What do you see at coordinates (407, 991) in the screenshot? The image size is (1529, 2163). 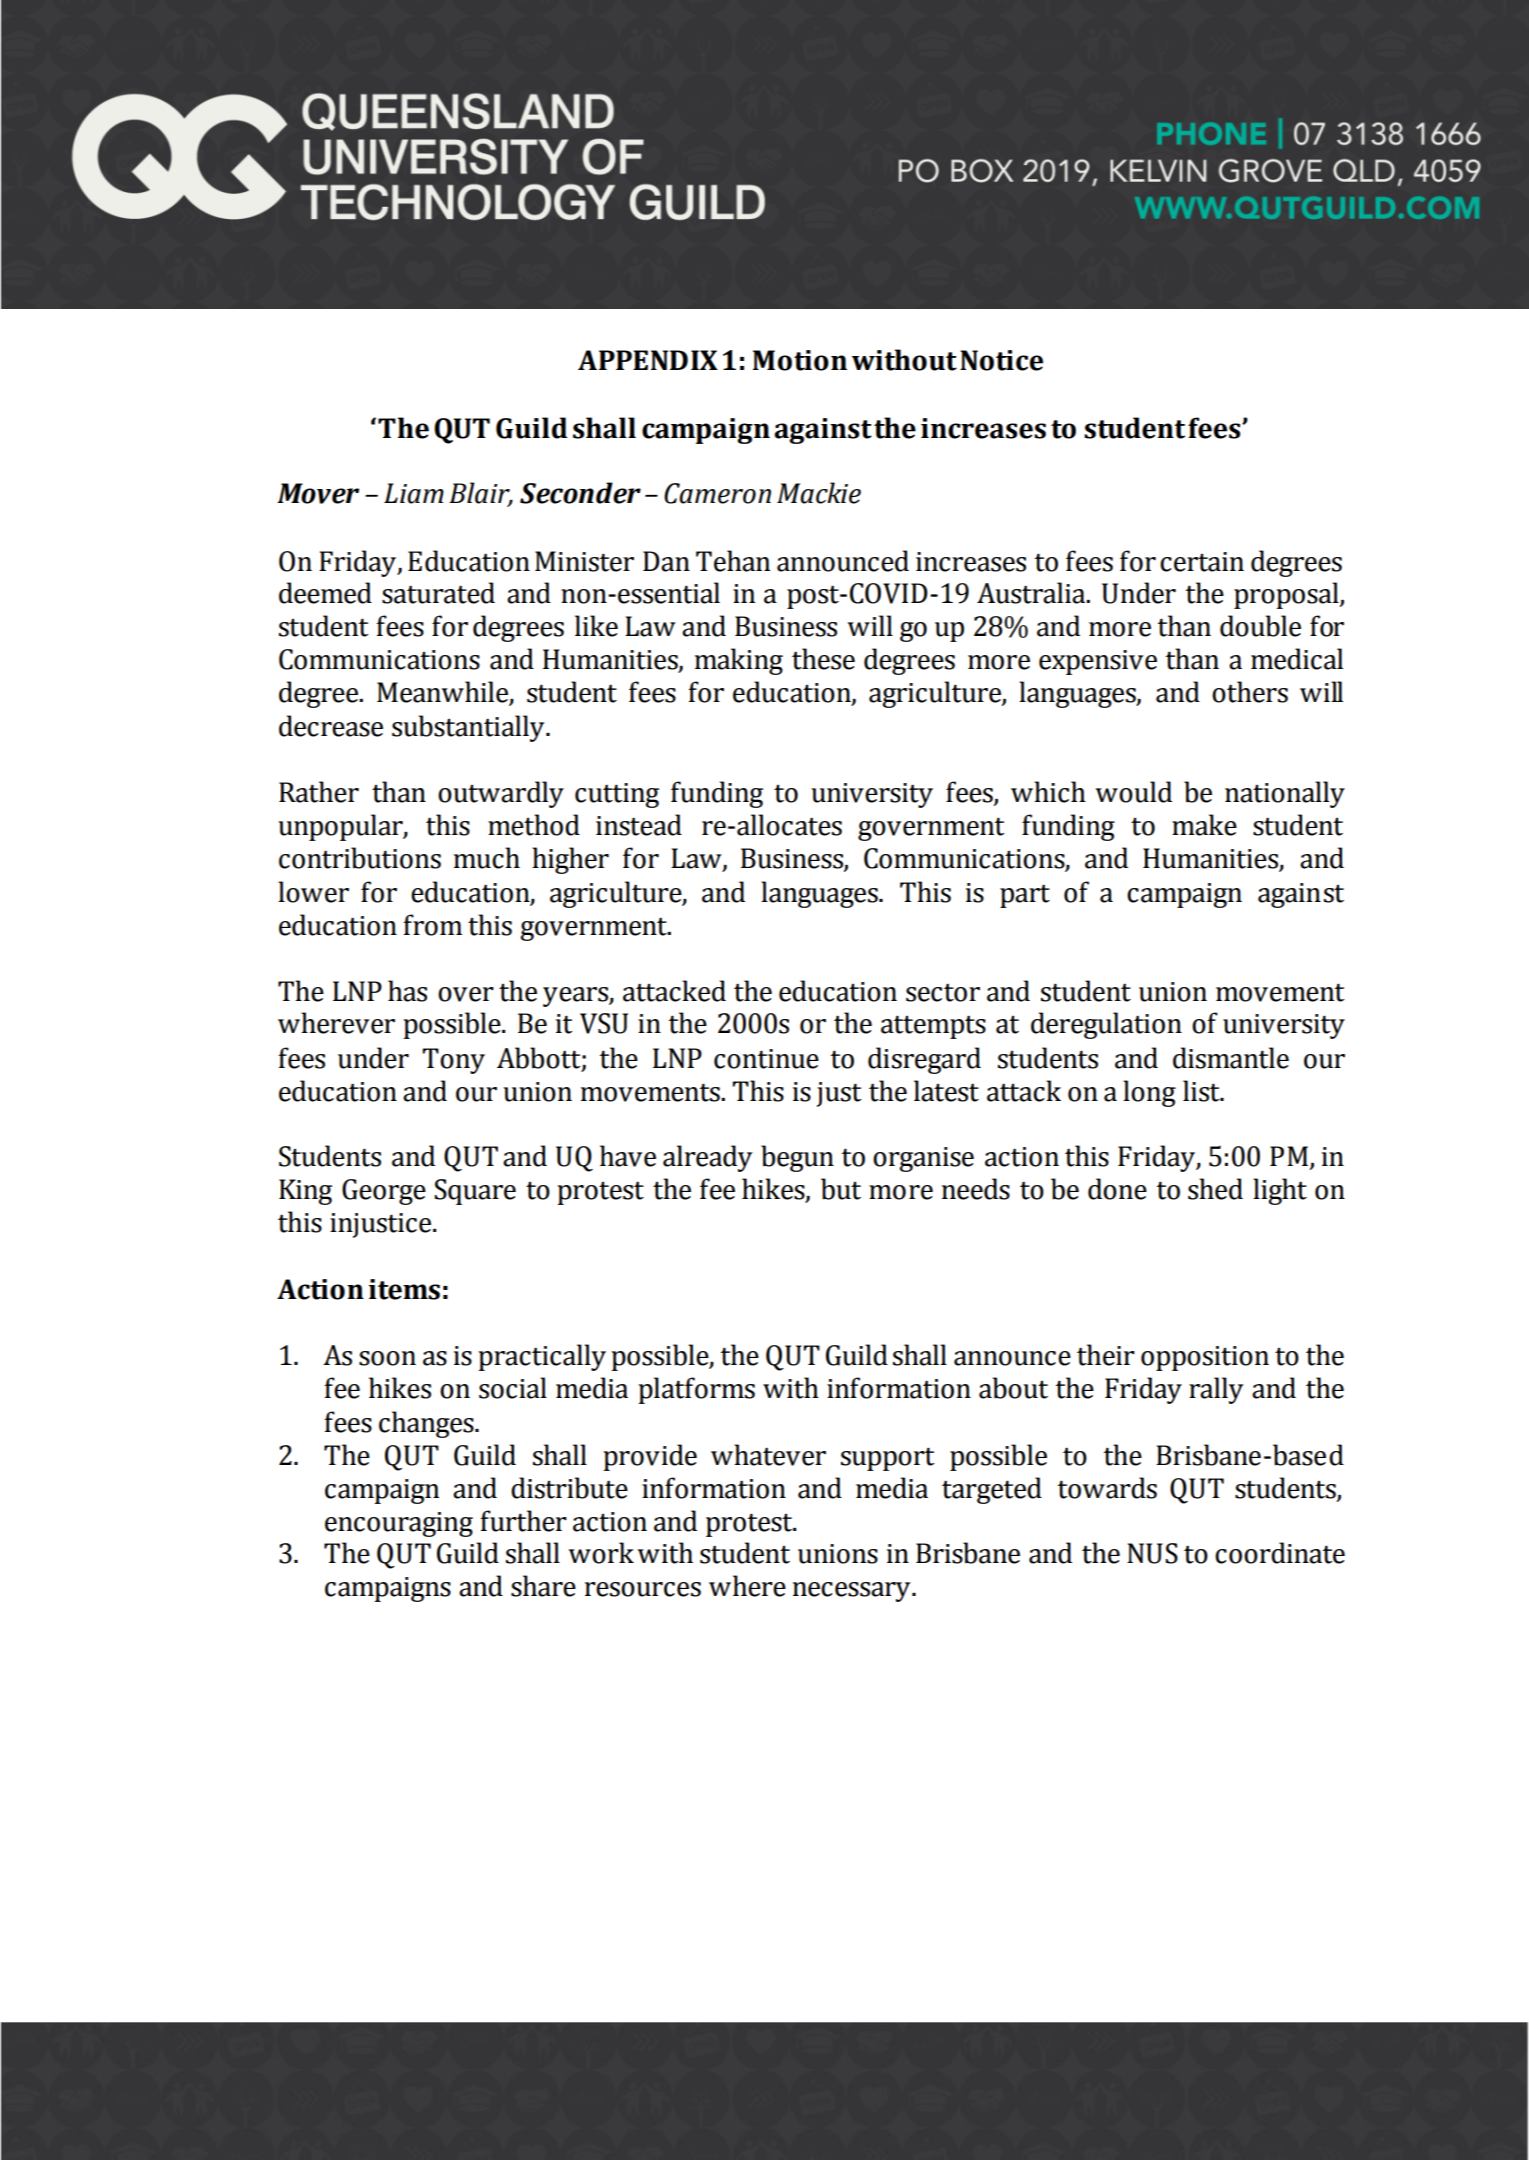 I see `has` at bounding box center [407, 991].
